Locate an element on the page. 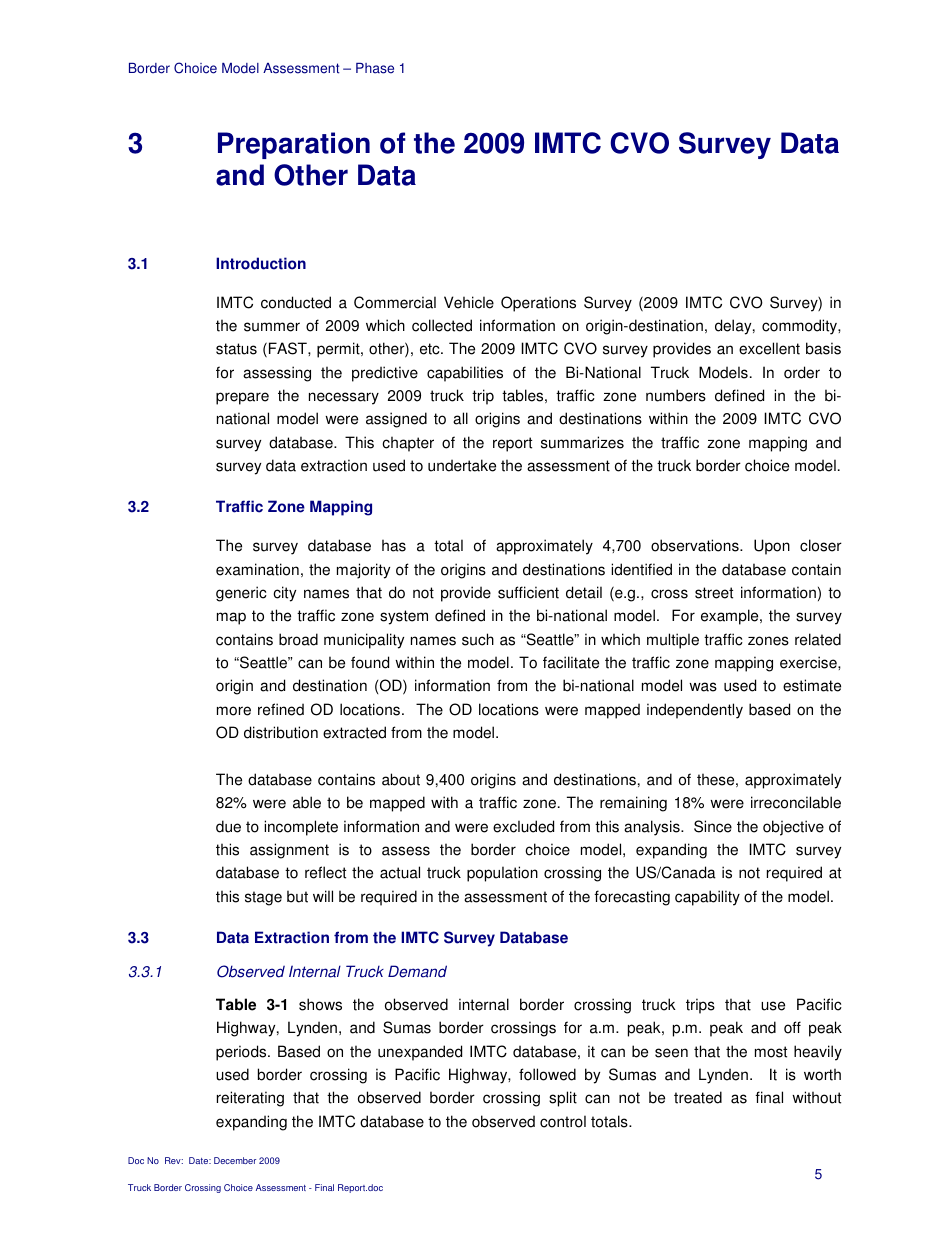  sufficient is located at coordinates (528, 592).
